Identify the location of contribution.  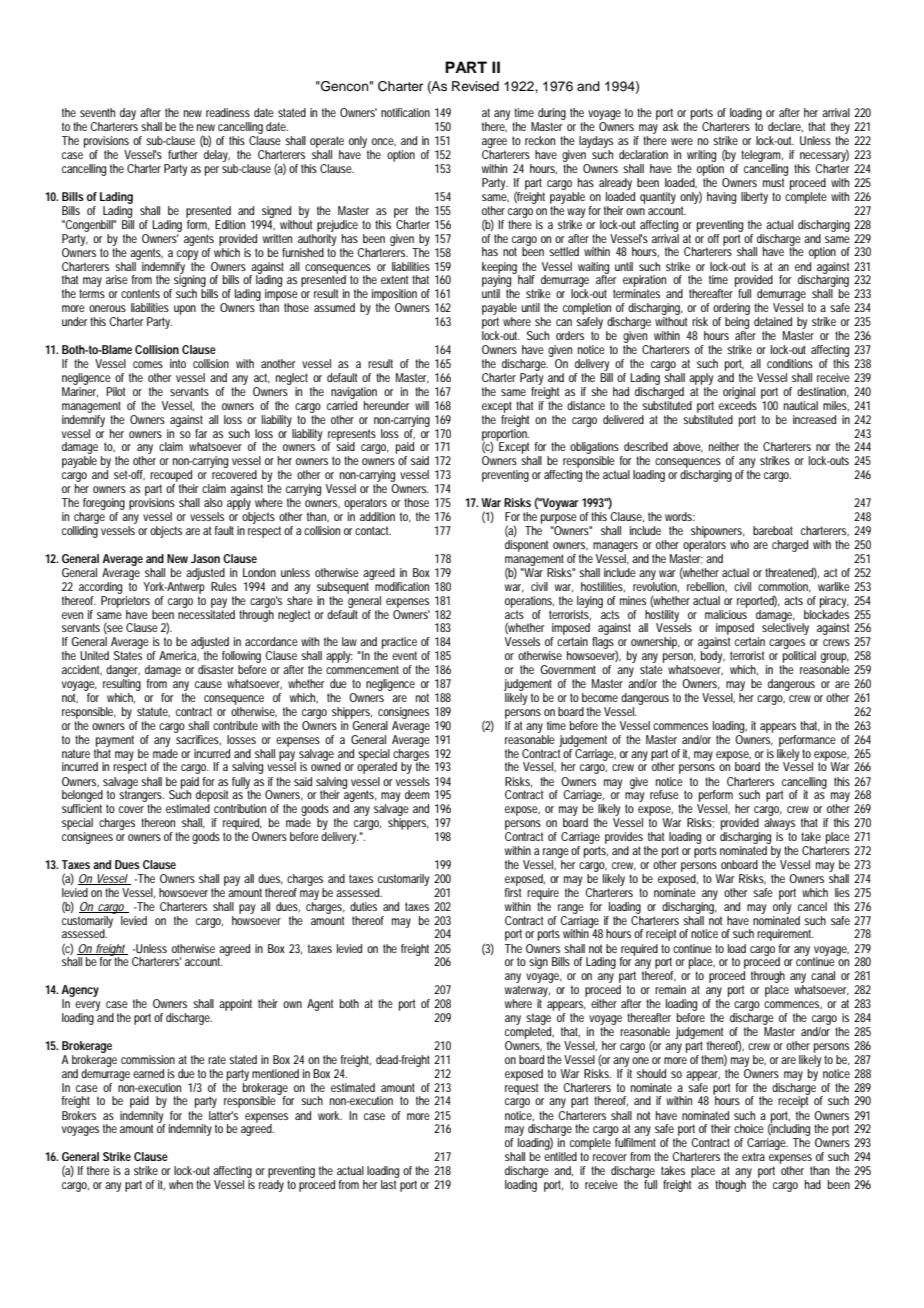
(240, 808).
